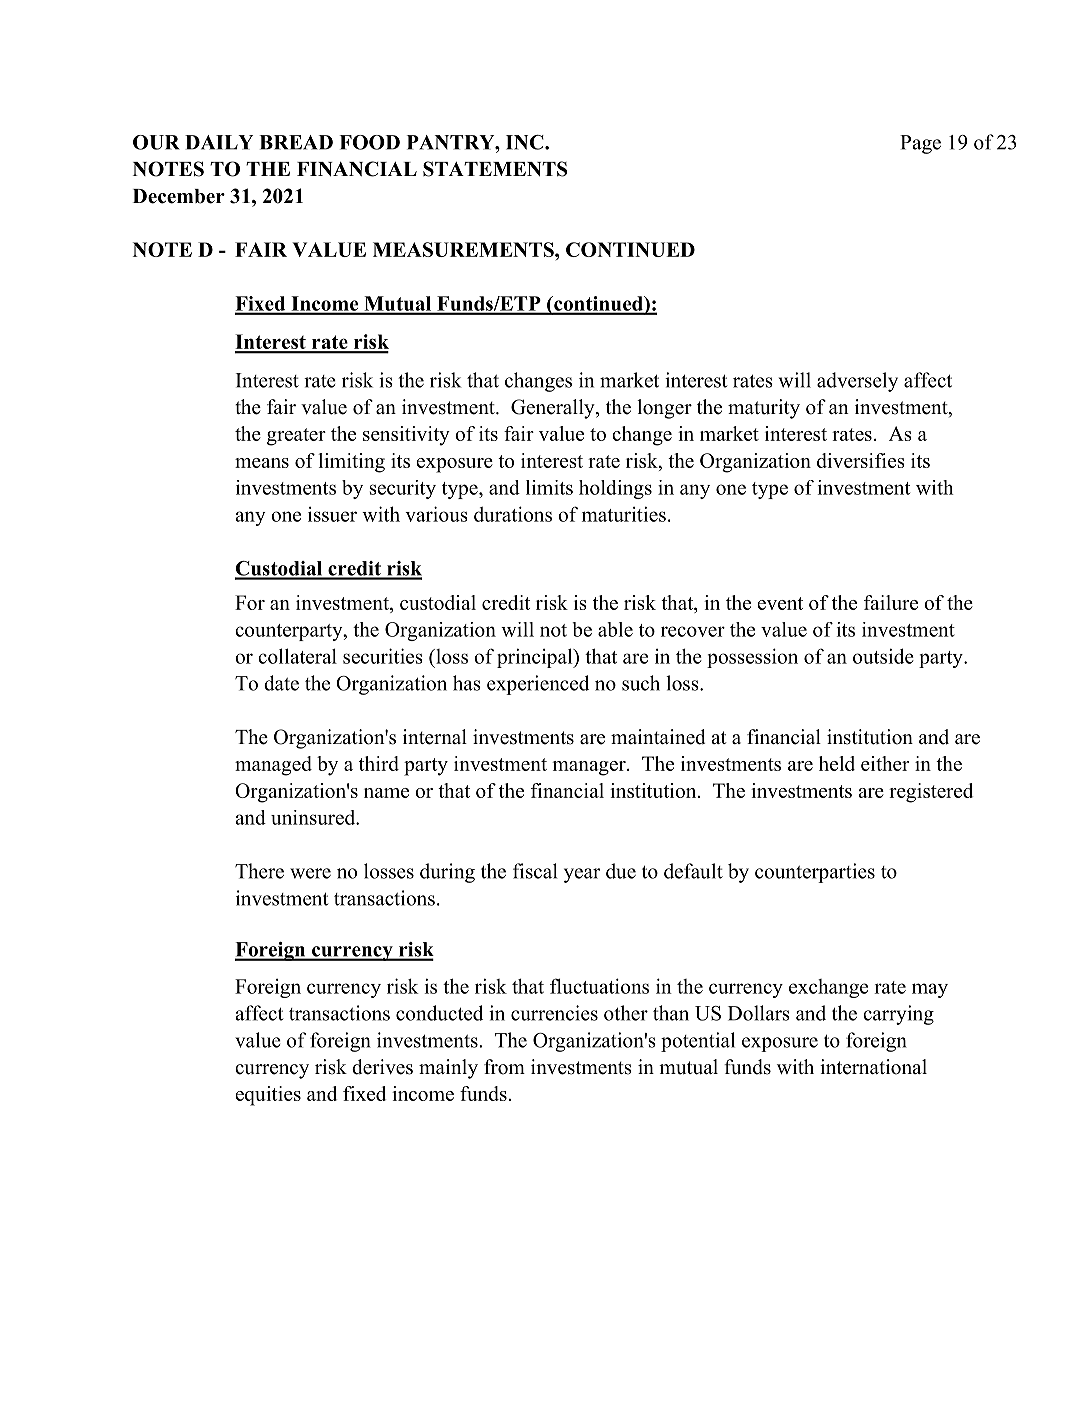 The width and height of the screenshot is (1087, 1407). What do you see at coordinates (535, 871) in the screenshot?
I see `fiscal` at bounding box center [535, 871].
